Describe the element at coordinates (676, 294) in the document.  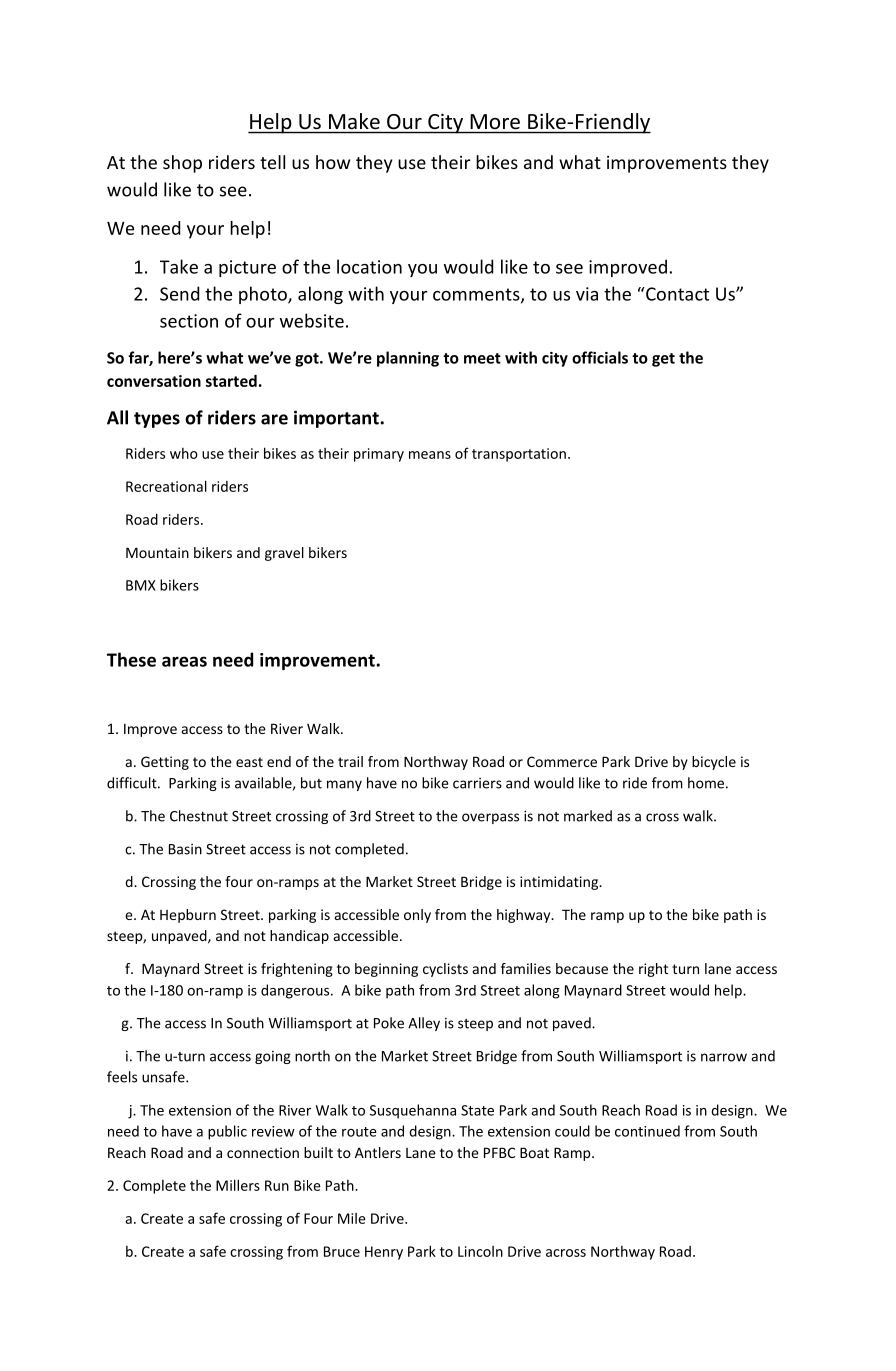
I see `Contact` at that location.
